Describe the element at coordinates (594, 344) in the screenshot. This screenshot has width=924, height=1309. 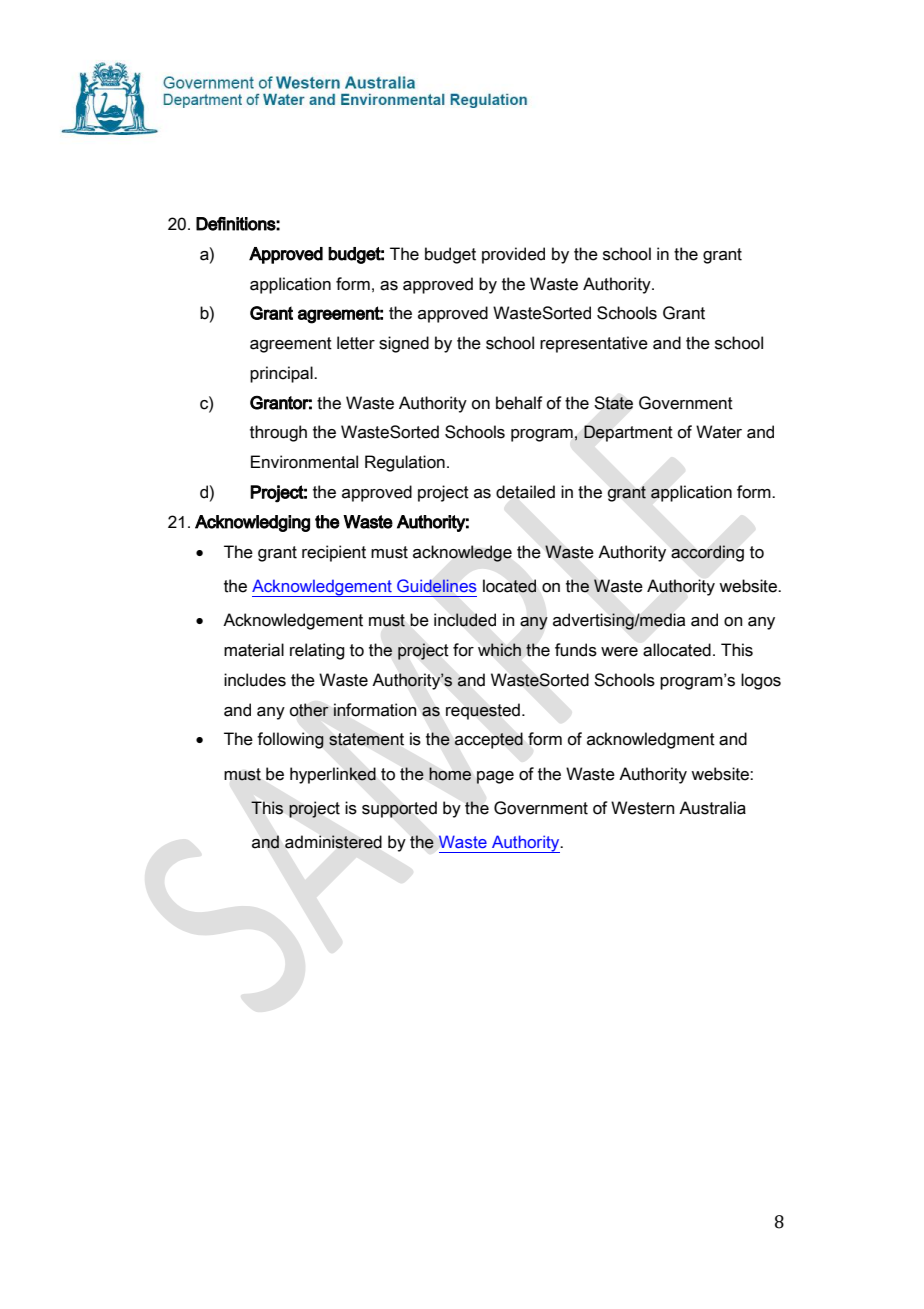
I see `representative` at that location.
